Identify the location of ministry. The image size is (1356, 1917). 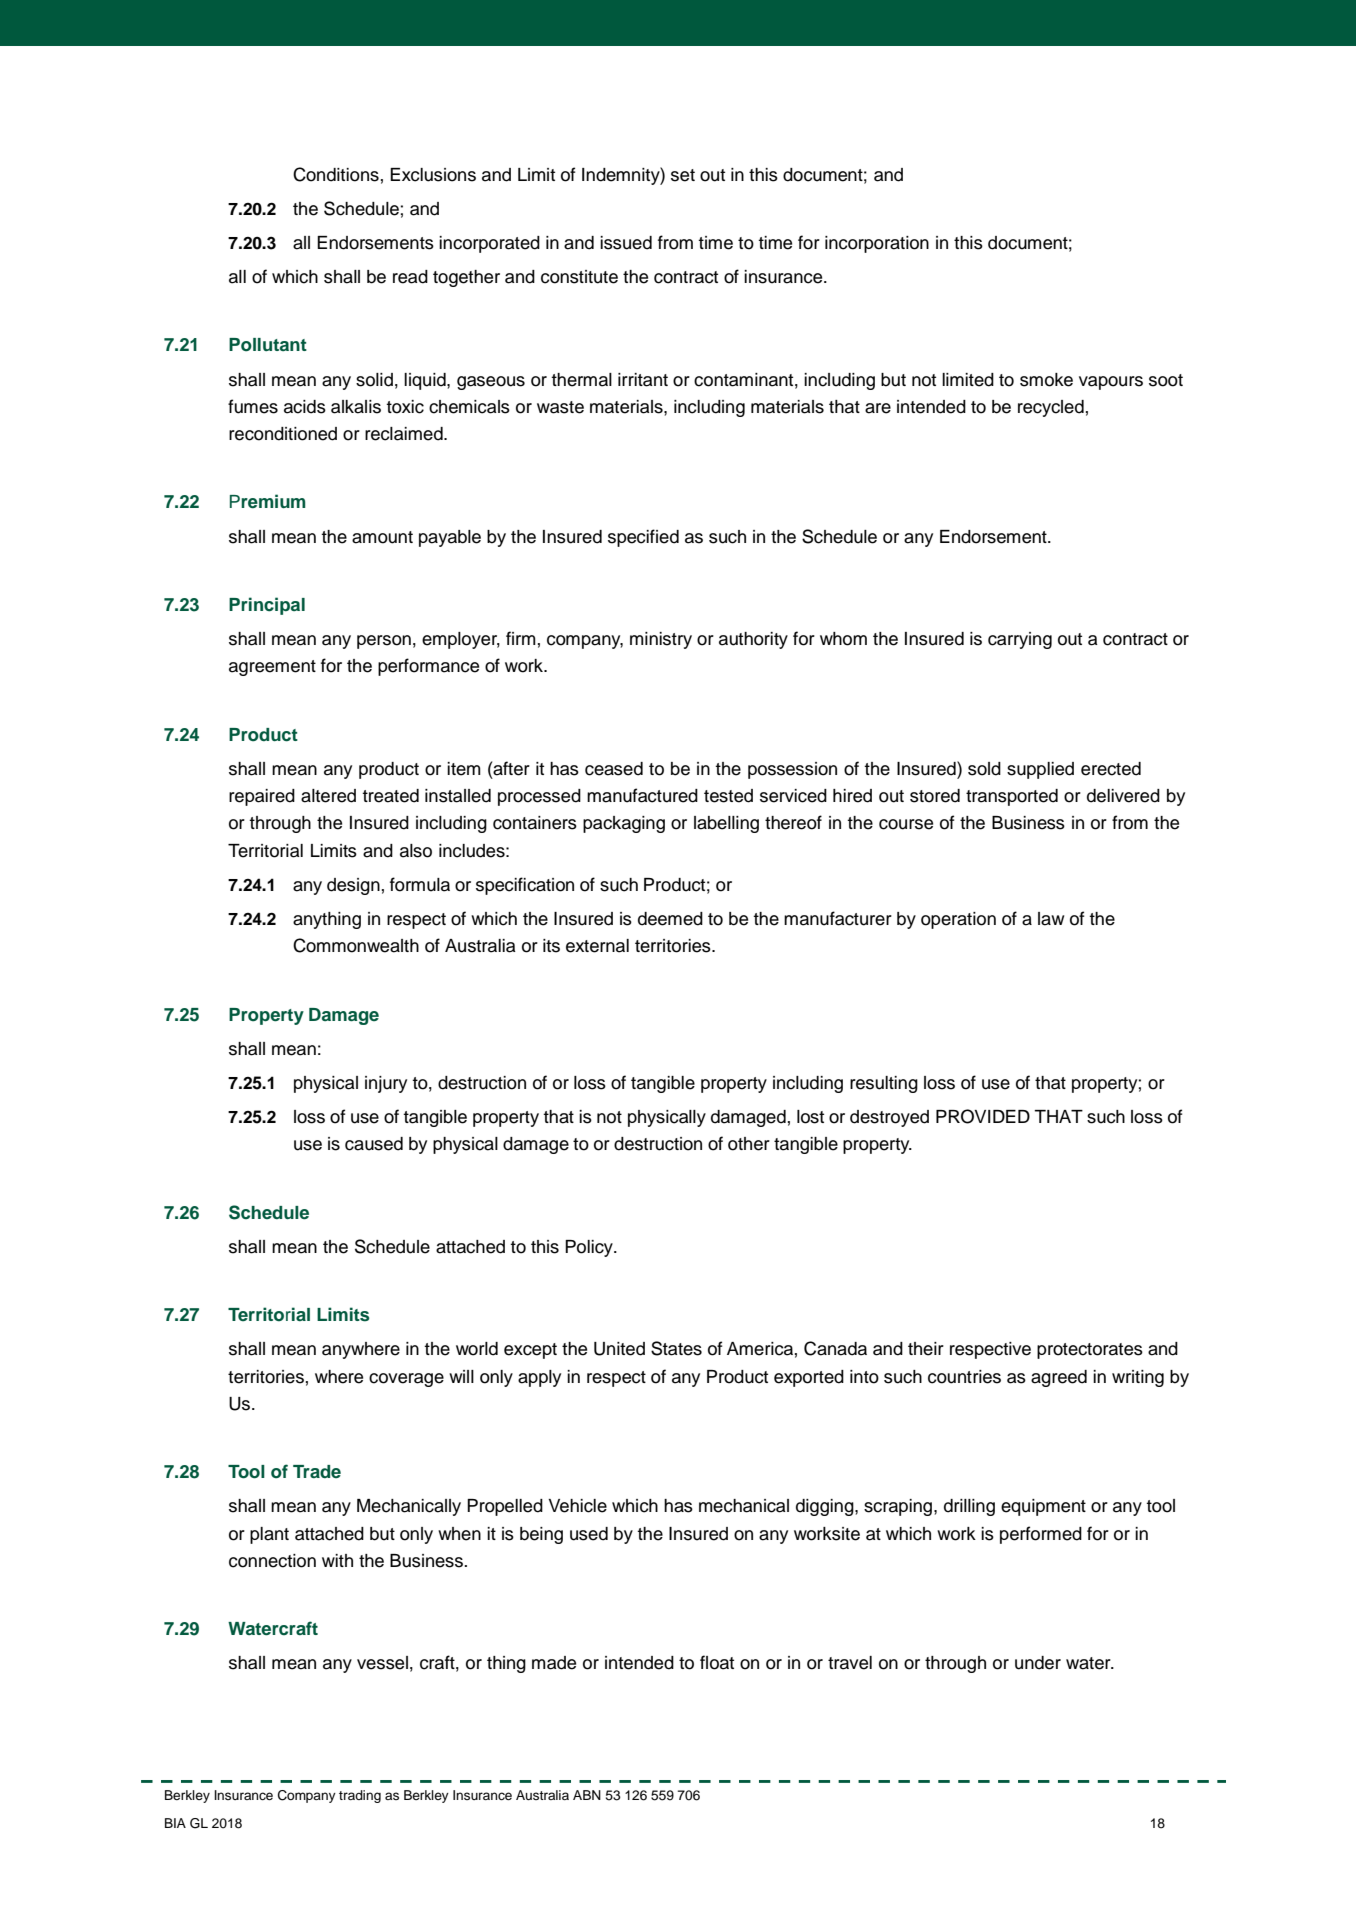
(661, 640).
